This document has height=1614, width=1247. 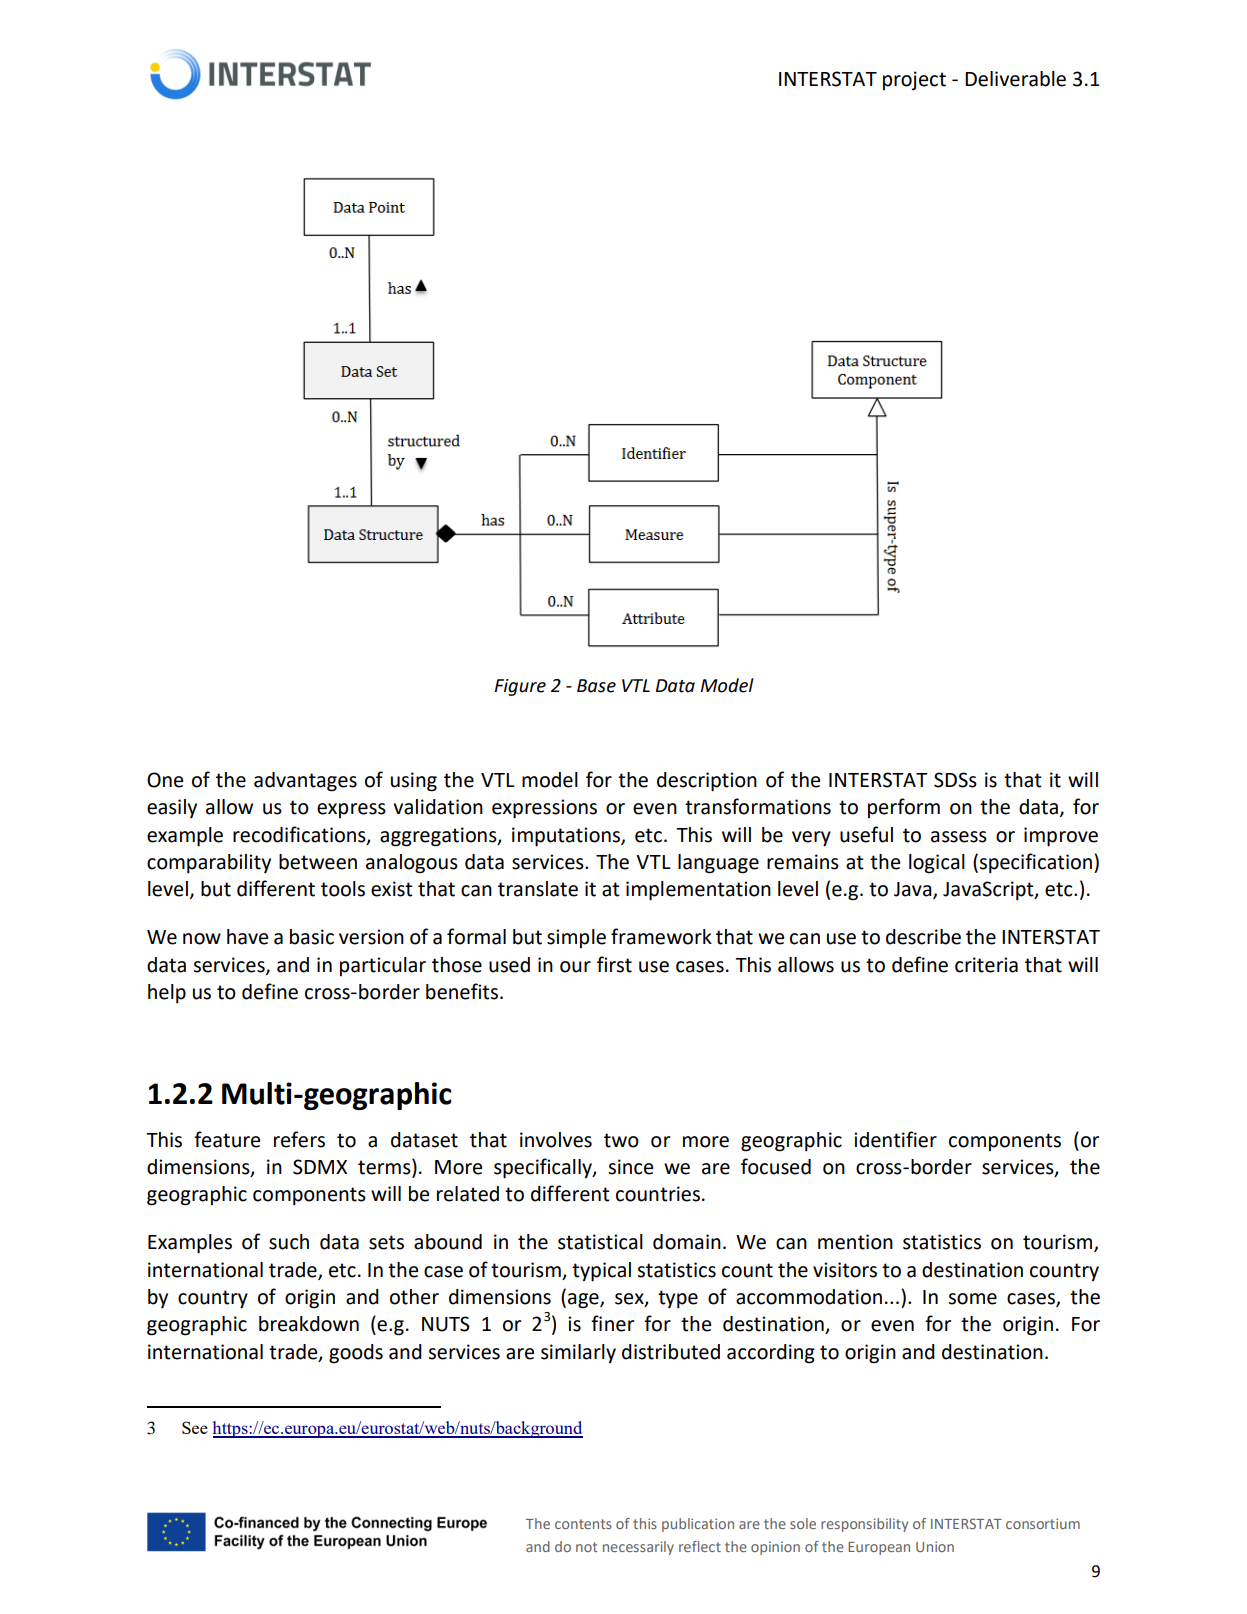 What do you see at coordinates (1015, 79) in the document?
I see `Deliverable` at bounding box center [1015, 79].
